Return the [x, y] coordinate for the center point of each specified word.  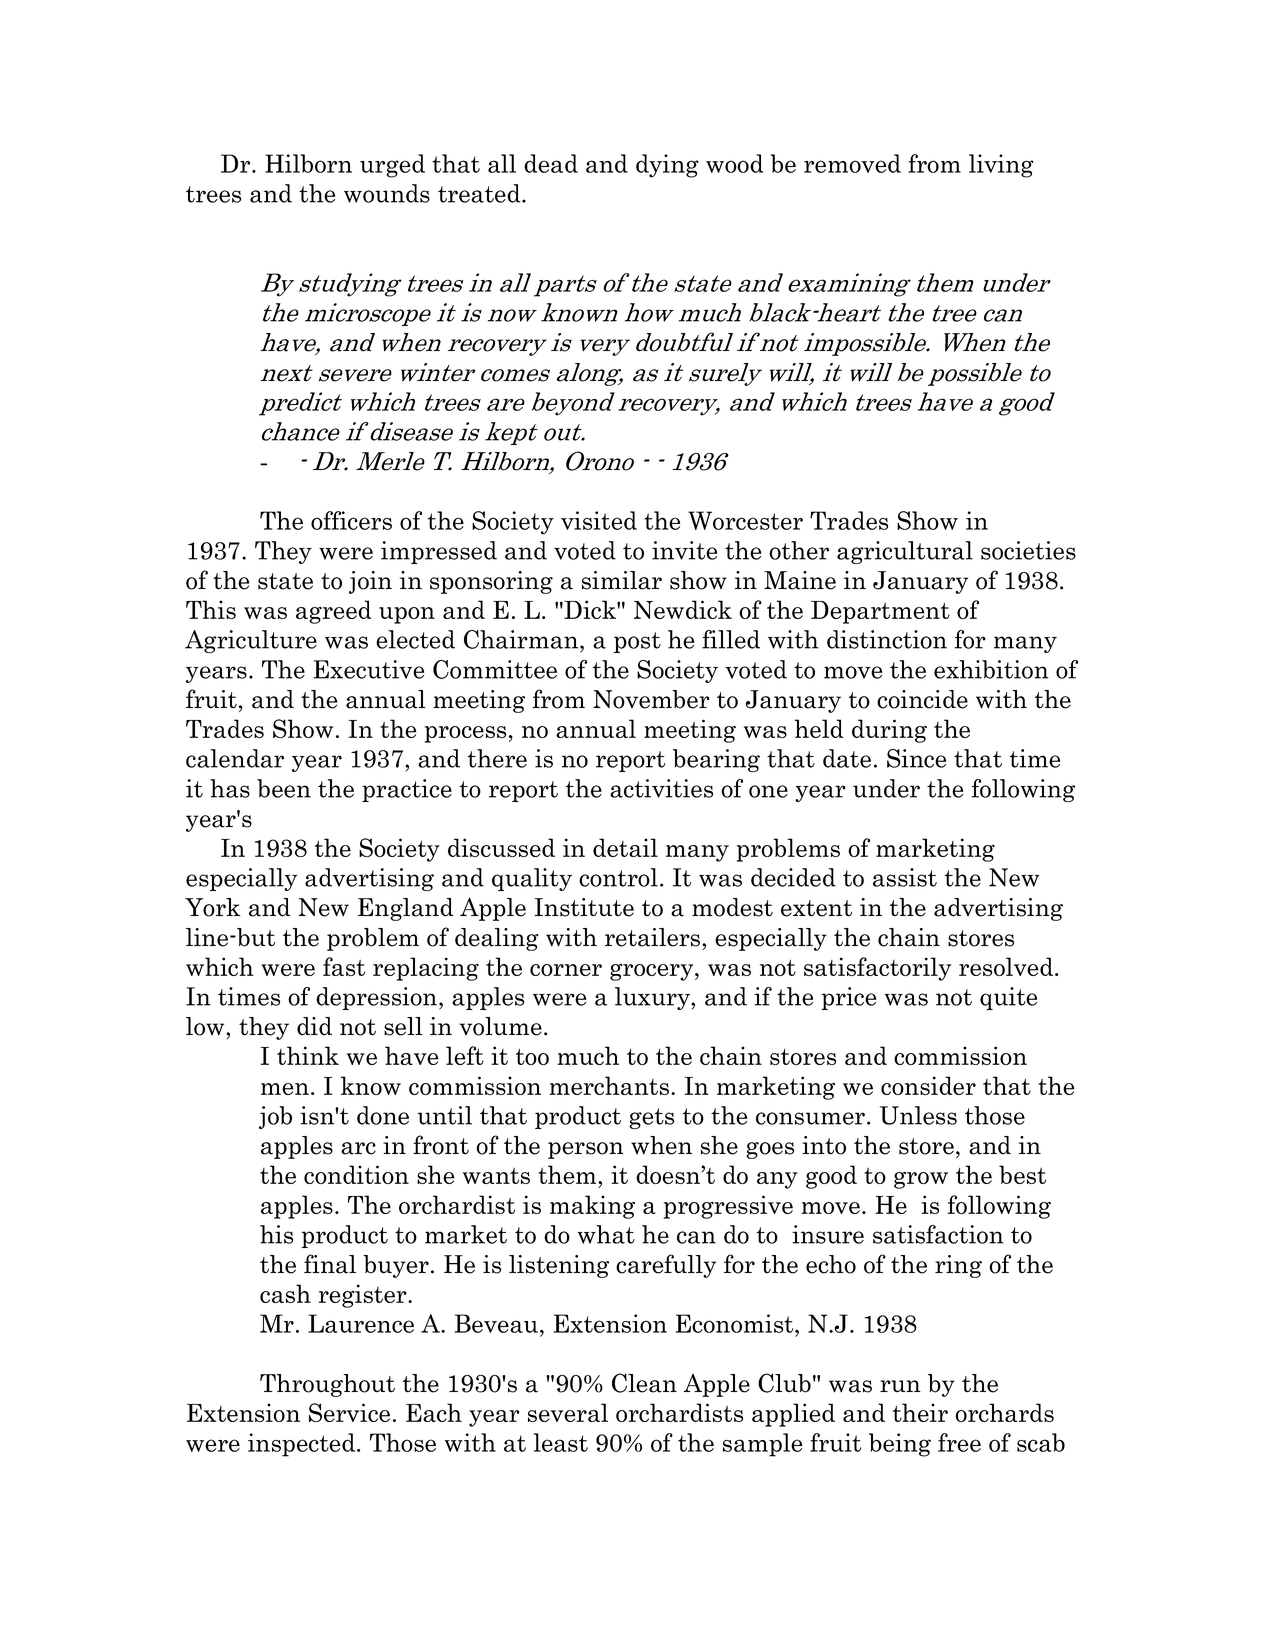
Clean [644, 1383]
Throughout [327, 1385]
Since [916, 758]
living [1001, 166]
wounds [387, 193]
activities [661, 788]
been [284, 788]
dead [551, 163]
